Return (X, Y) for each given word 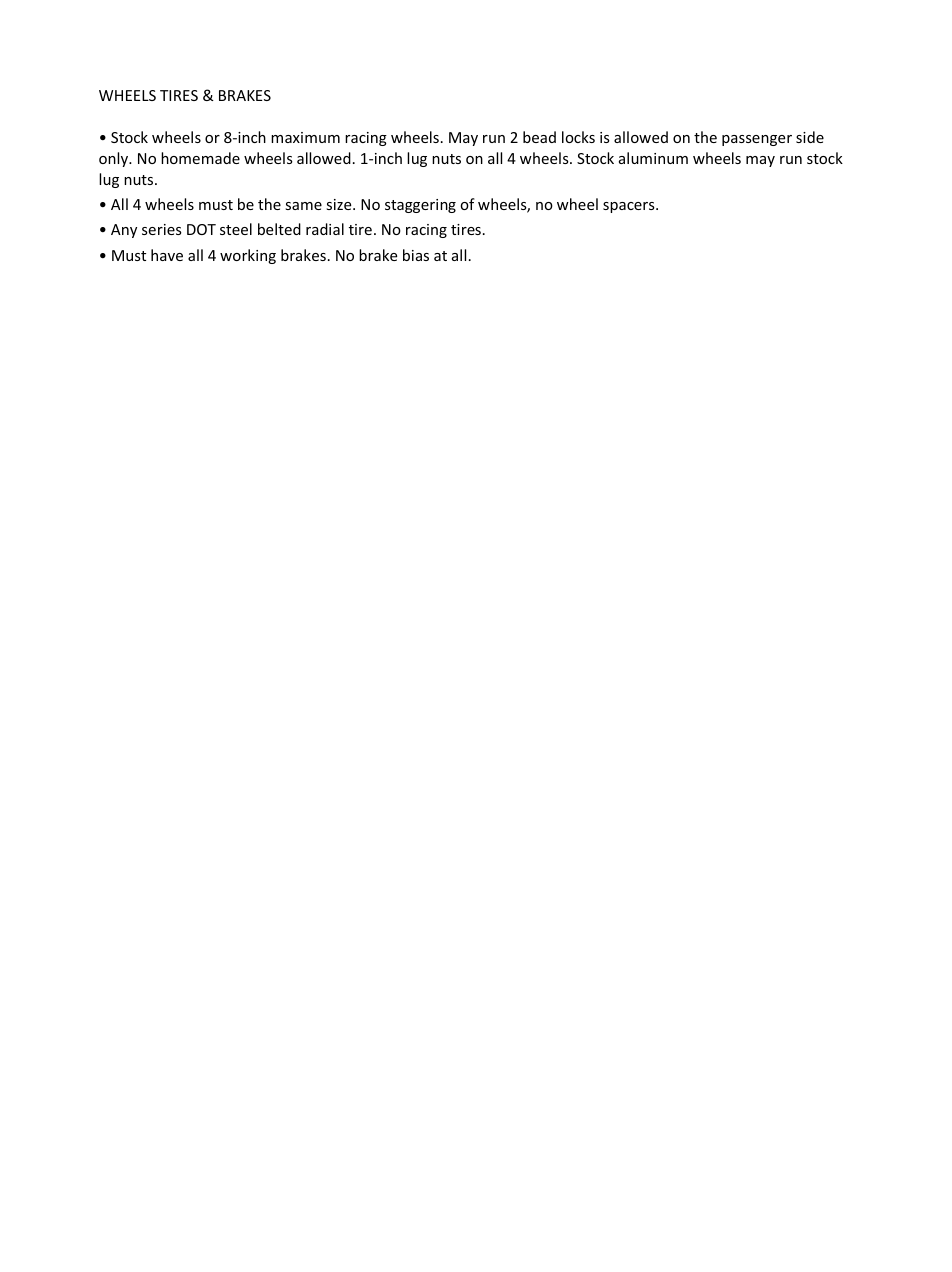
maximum (305, 137)
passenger (757, 140)
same (303, 206)
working (248, 256)
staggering (420, 206)
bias (416, 255)
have (167, 255)
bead (539, 137)
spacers (630, 207)
